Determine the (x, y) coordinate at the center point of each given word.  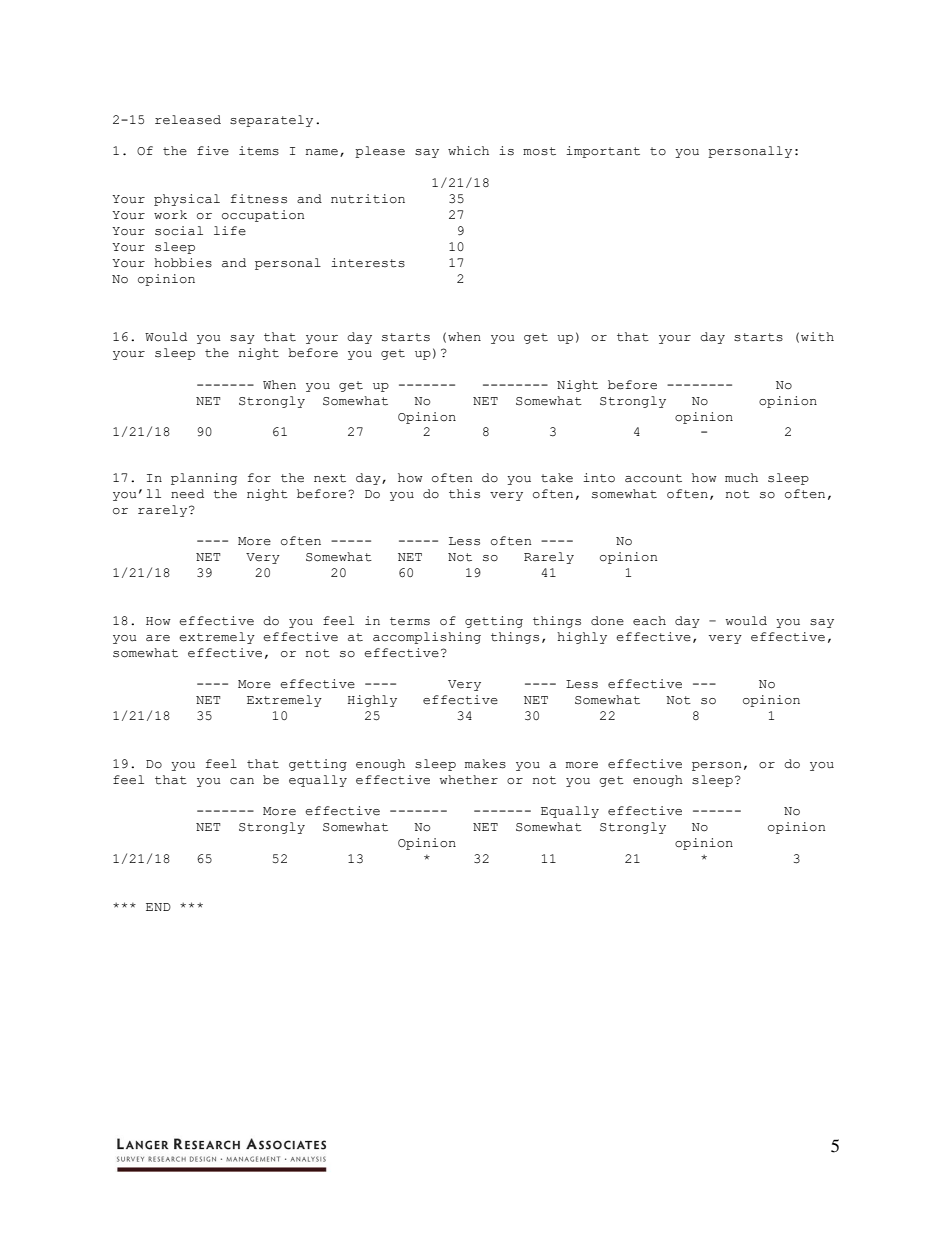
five (213, 151)
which (468, 151)
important (603, 152)
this (464, 494)
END (158, 907)
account (653, 478)
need (187, 494)
